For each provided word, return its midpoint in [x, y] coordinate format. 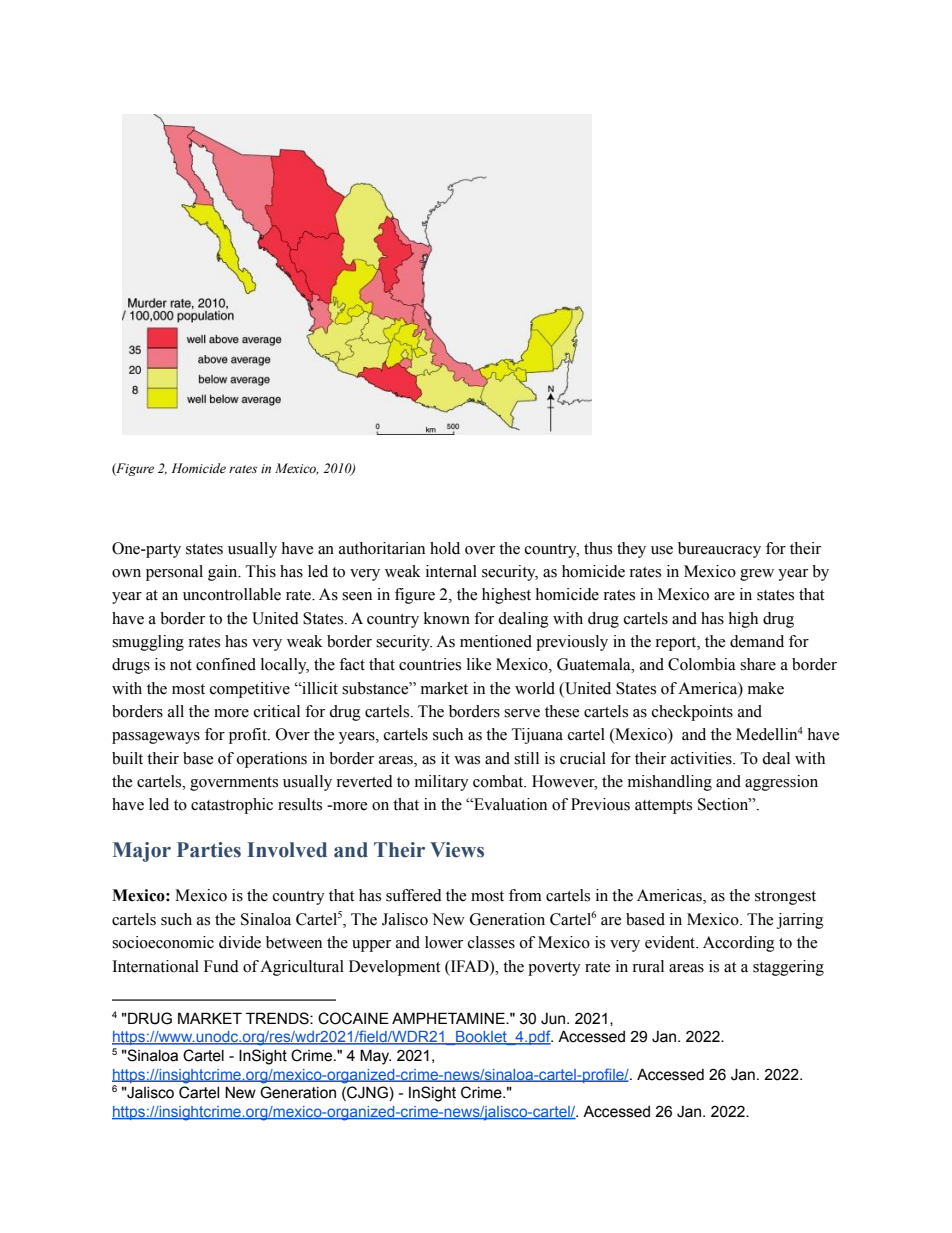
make [766, 688]
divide [240, 942]
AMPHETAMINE [449, 1018]
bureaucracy [719, 550]
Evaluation [509, 804]
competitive [250, 690]
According [739, 944]
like [479, 664]
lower [444, 942]
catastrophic [232, 806]
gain [224, 573]
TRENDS [278, 1018]
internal [451, 571]
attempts [663, 807]
